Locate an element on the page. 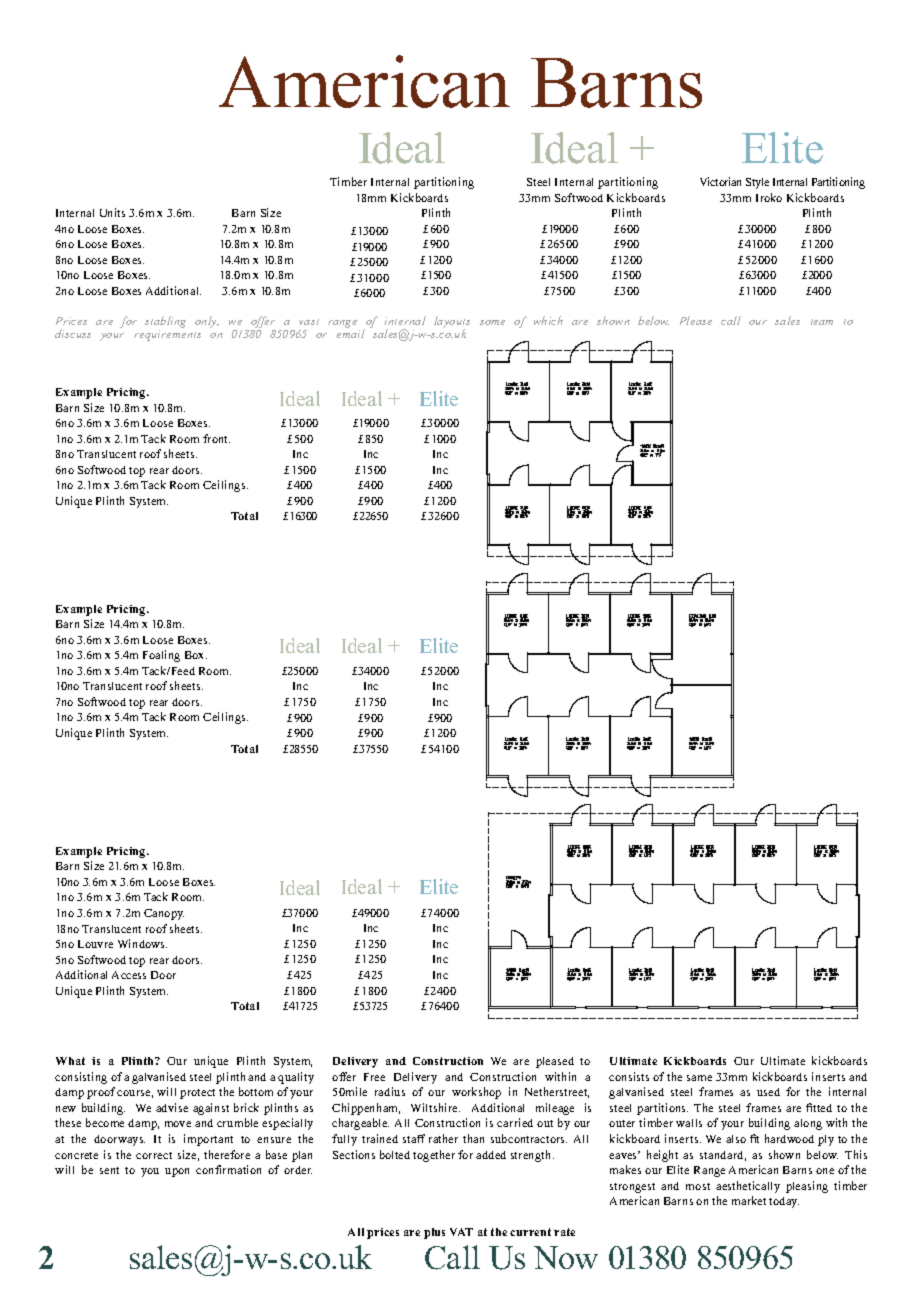 This page has height=1308, width=924. upon is located at coordinates (177, 1172).
